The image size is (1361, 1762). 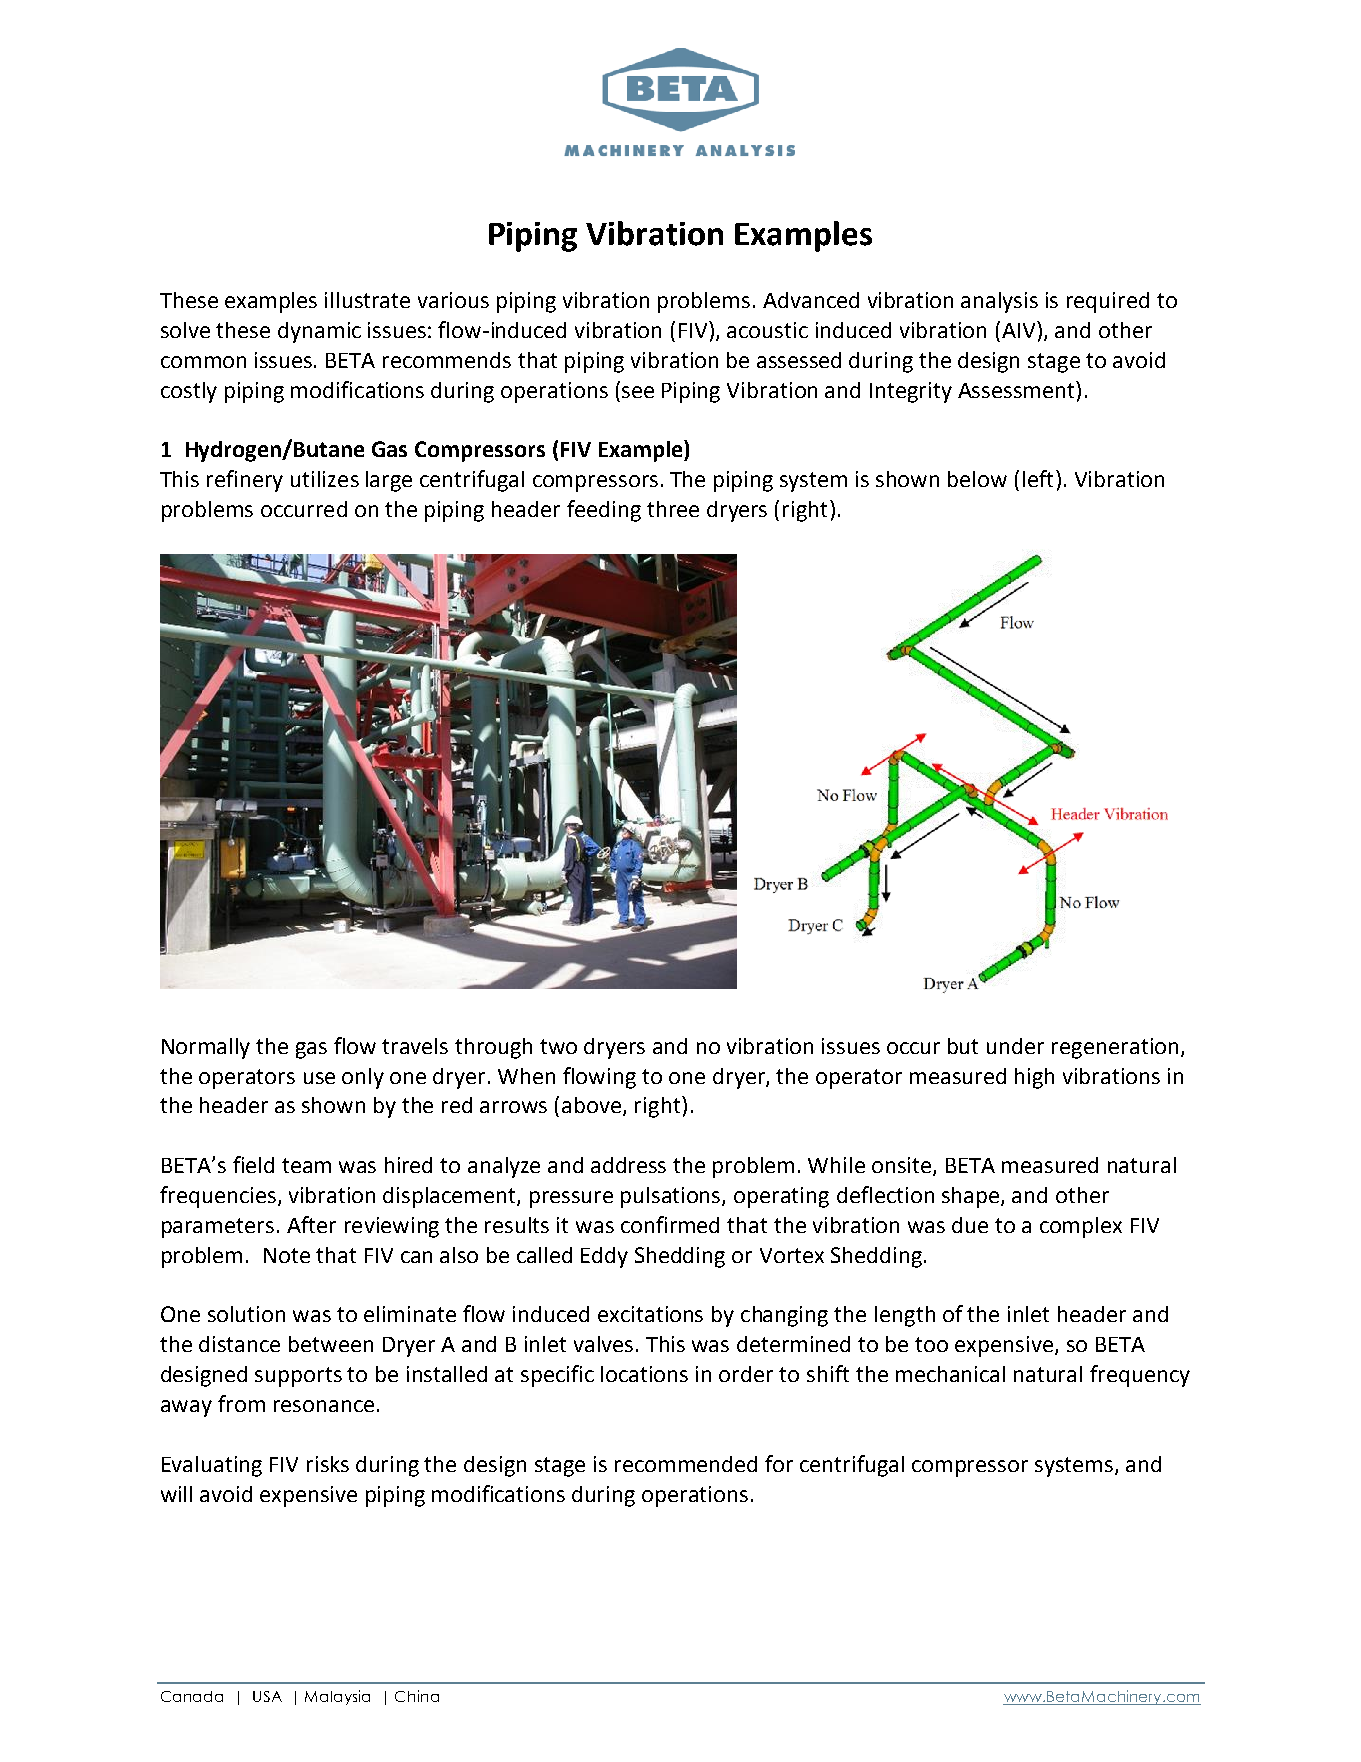 What do you see at coordinates (644, 1374) in the document?
I see `locations` at bounding box center [644, 1374].
